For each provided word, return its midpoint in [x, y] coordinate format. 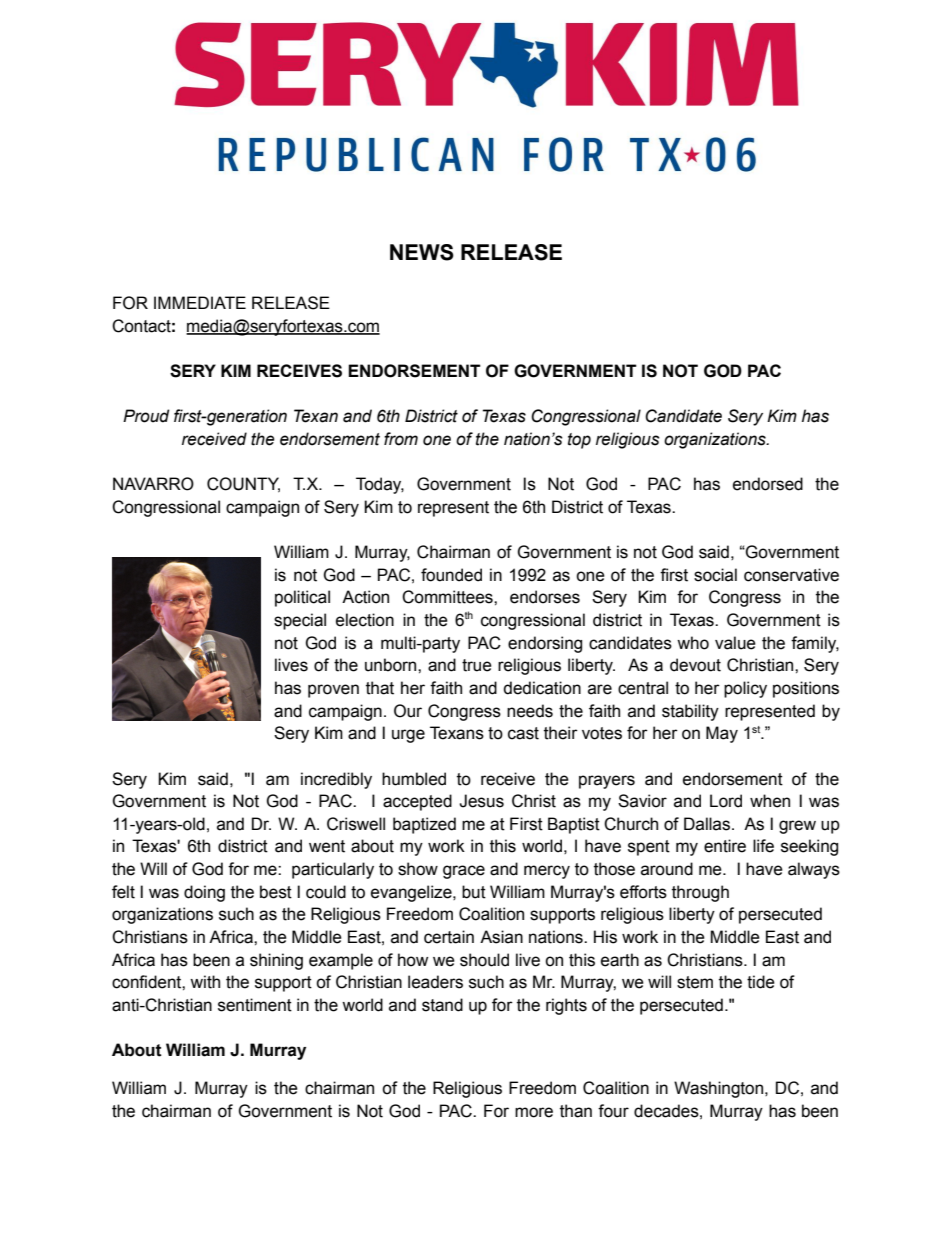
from [401, 439]
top [579, 441]
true [477, 665]
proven [333, 691]
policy [745, 689]
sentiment [255, 1005]
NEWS [422, 252]
